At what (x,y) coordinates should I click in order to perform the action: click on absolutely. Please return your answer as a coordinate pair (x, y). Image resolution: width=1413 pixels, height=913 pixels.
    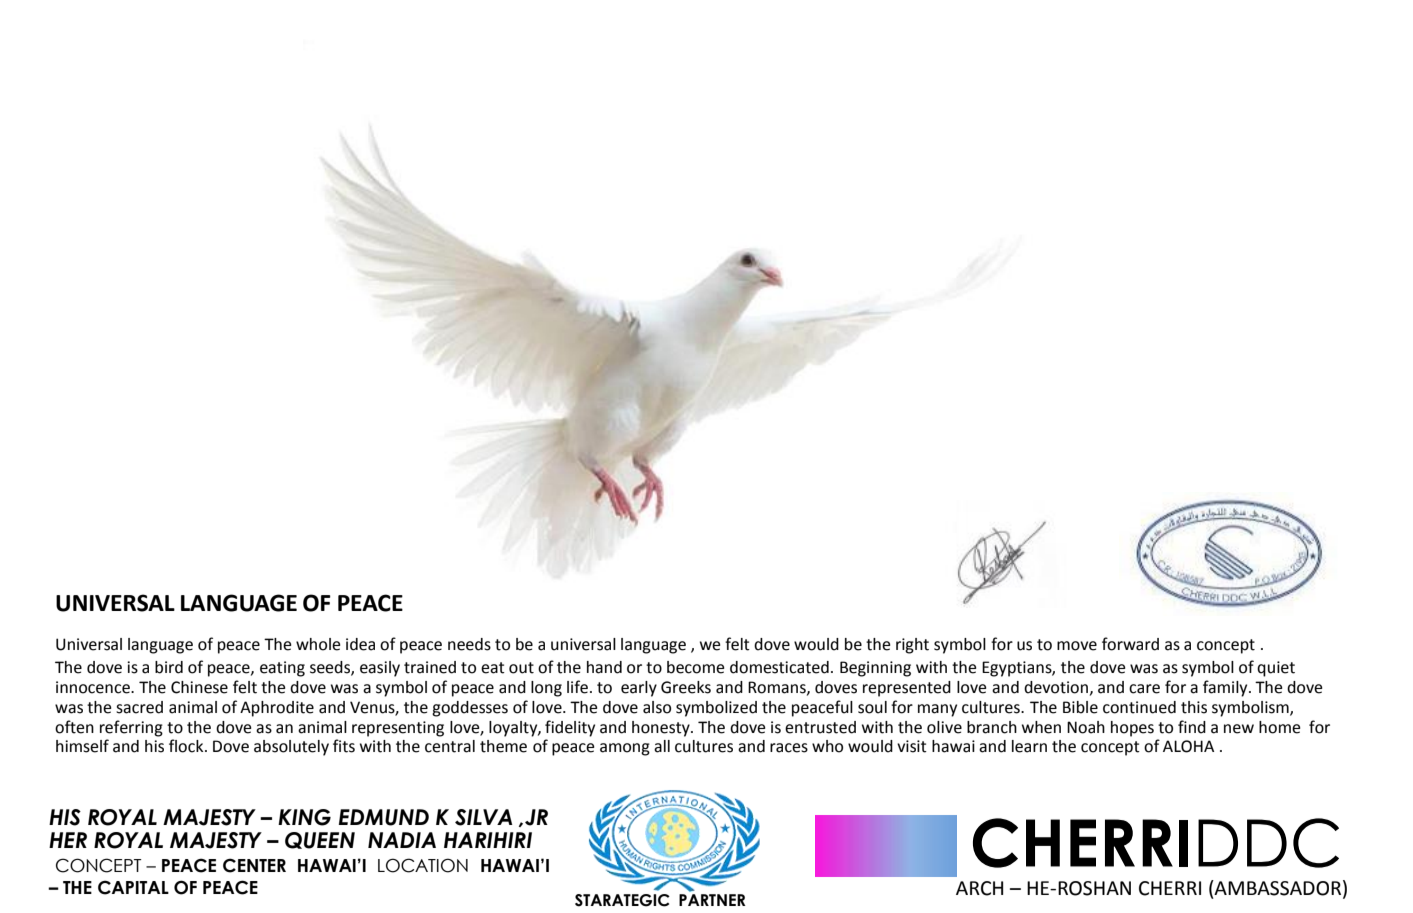
    Looking at the image, I should click on (291, 748).
